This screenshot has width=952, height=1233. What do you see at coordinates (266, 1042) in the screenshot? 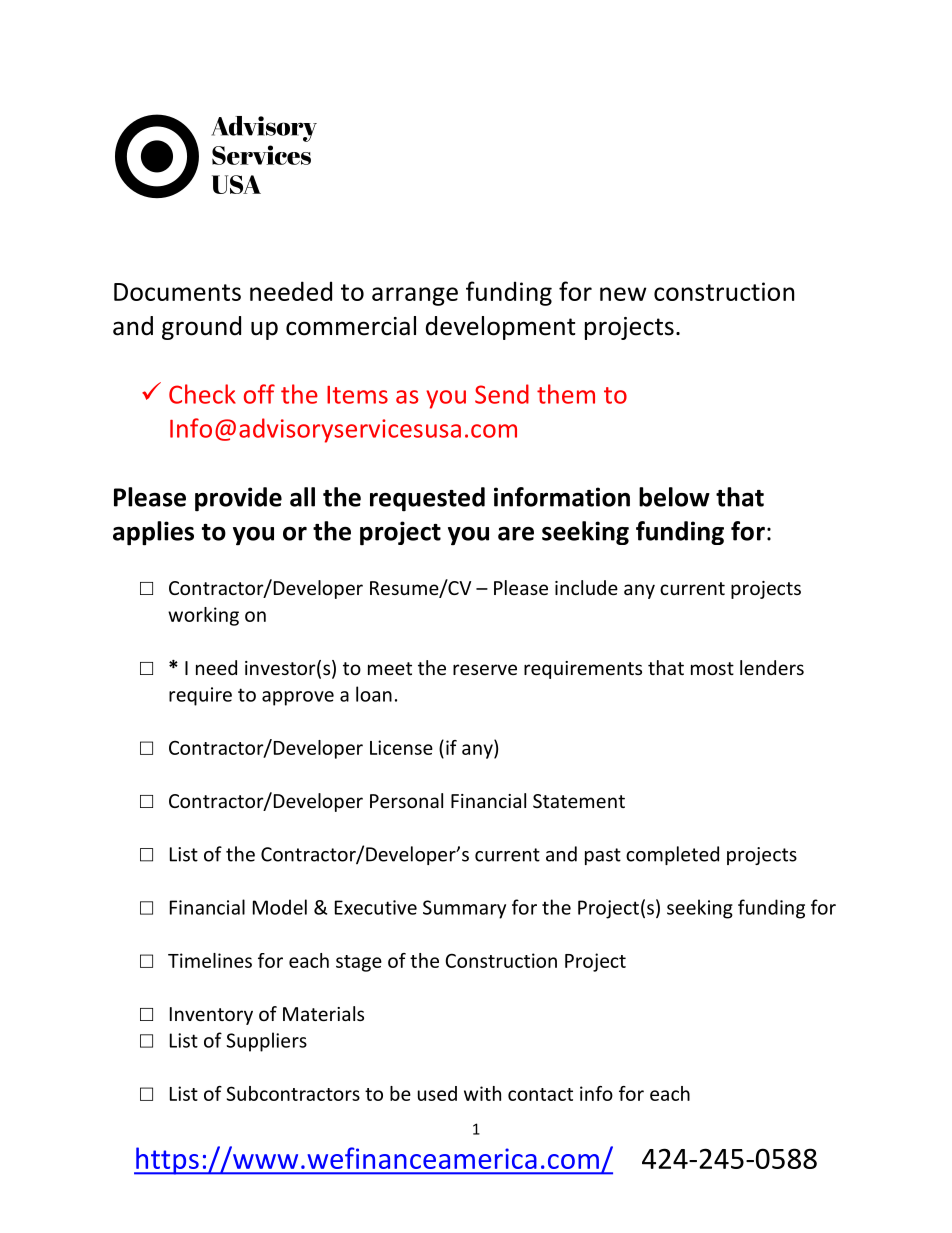
I see `Suppliers` at bounding box center [266, 1042].
